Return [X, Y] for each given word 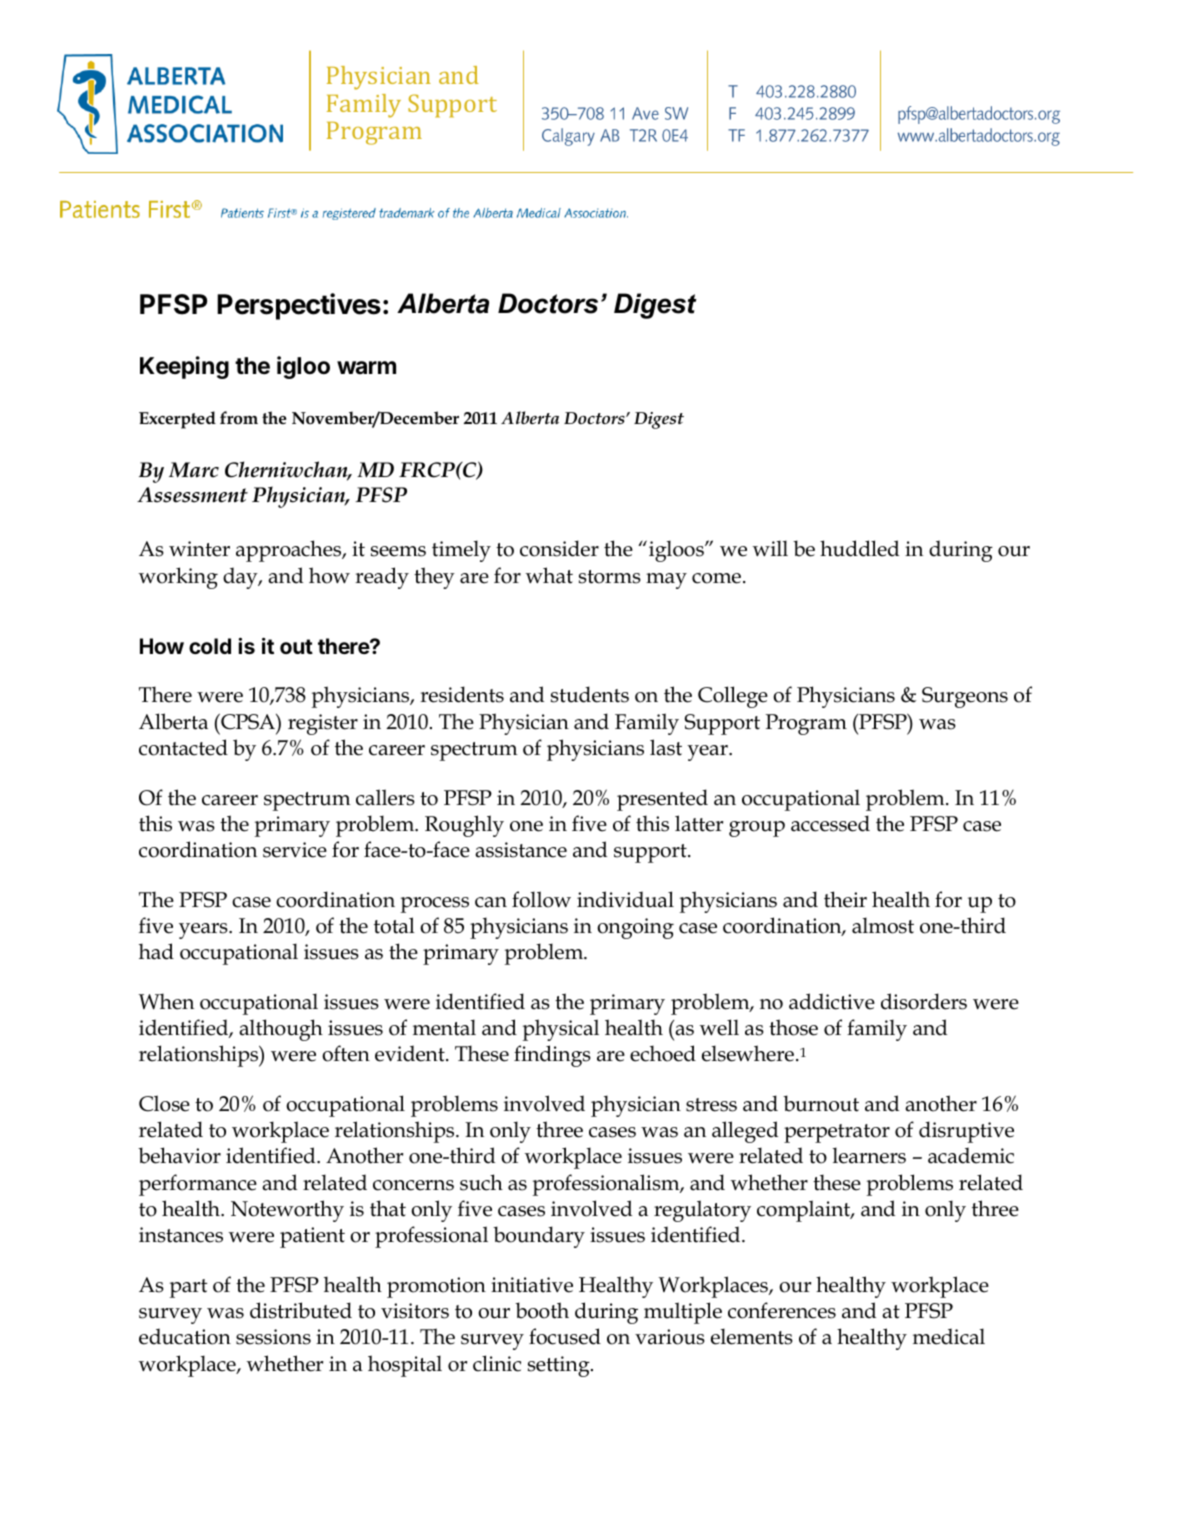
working [178, 578]
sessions [273, 1337]
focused [565, 1336]
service [295, 850]
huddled [859, 548]
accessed [830, 823]
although [281, 1030]
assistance [521, 850]
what [549, 575]
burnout [821, 1103]
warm [366, 367]
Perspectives [299, 306]
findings [552, 1056]
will [770, 548]
